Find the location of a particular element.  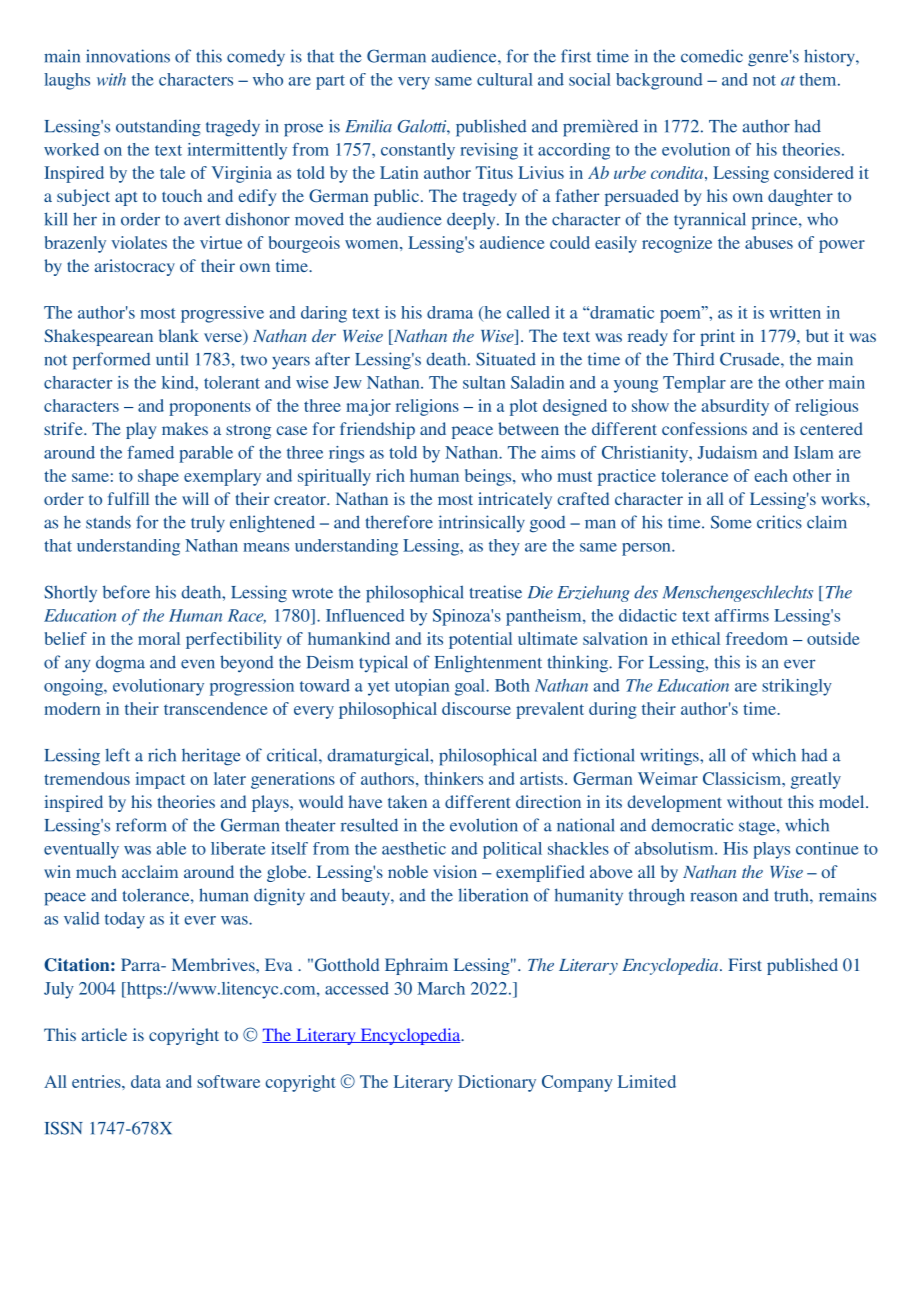

before is located at coordinates (126, 592).
